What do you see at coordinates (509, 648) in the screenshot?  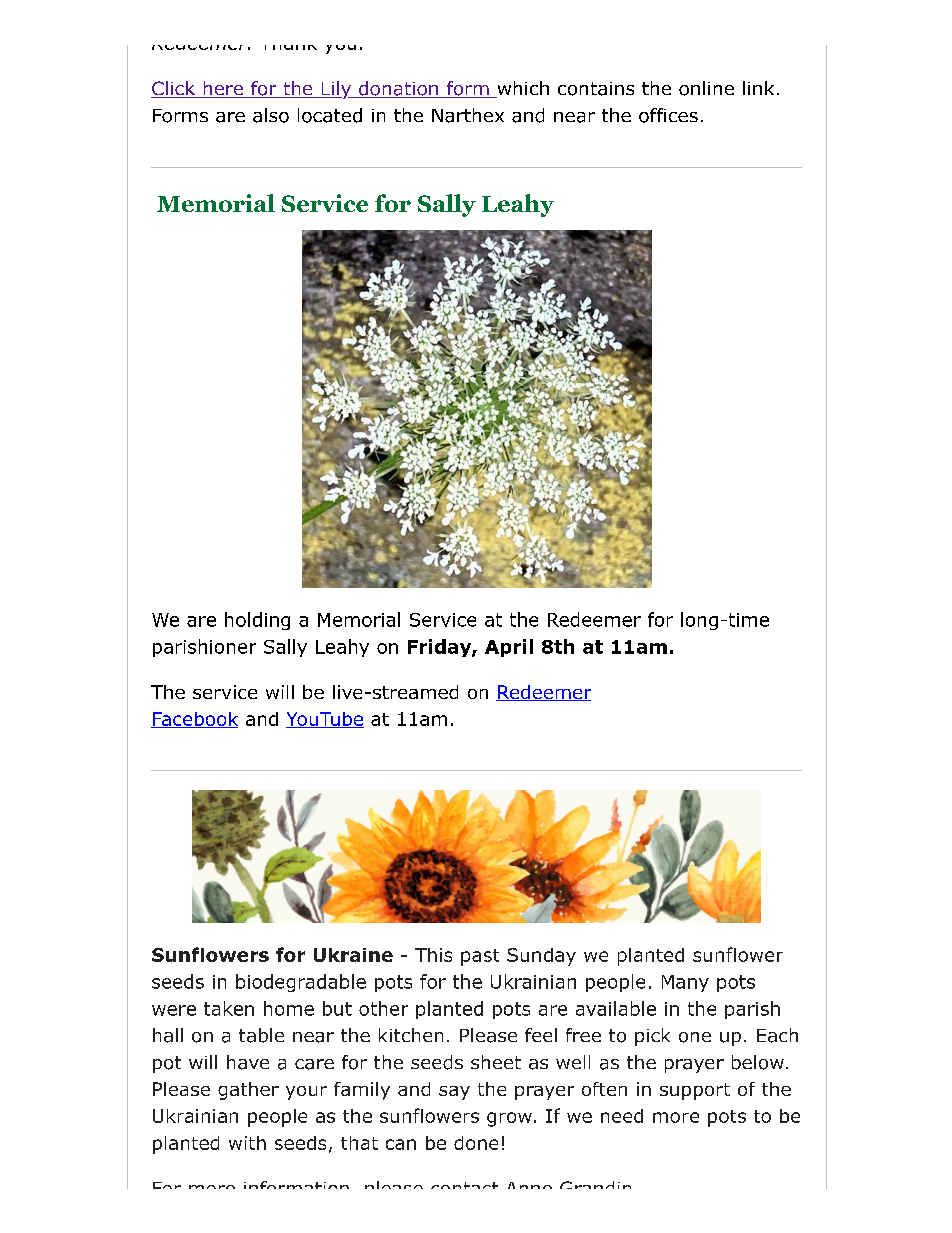 I see `April` at bounding box center [509, 648].
